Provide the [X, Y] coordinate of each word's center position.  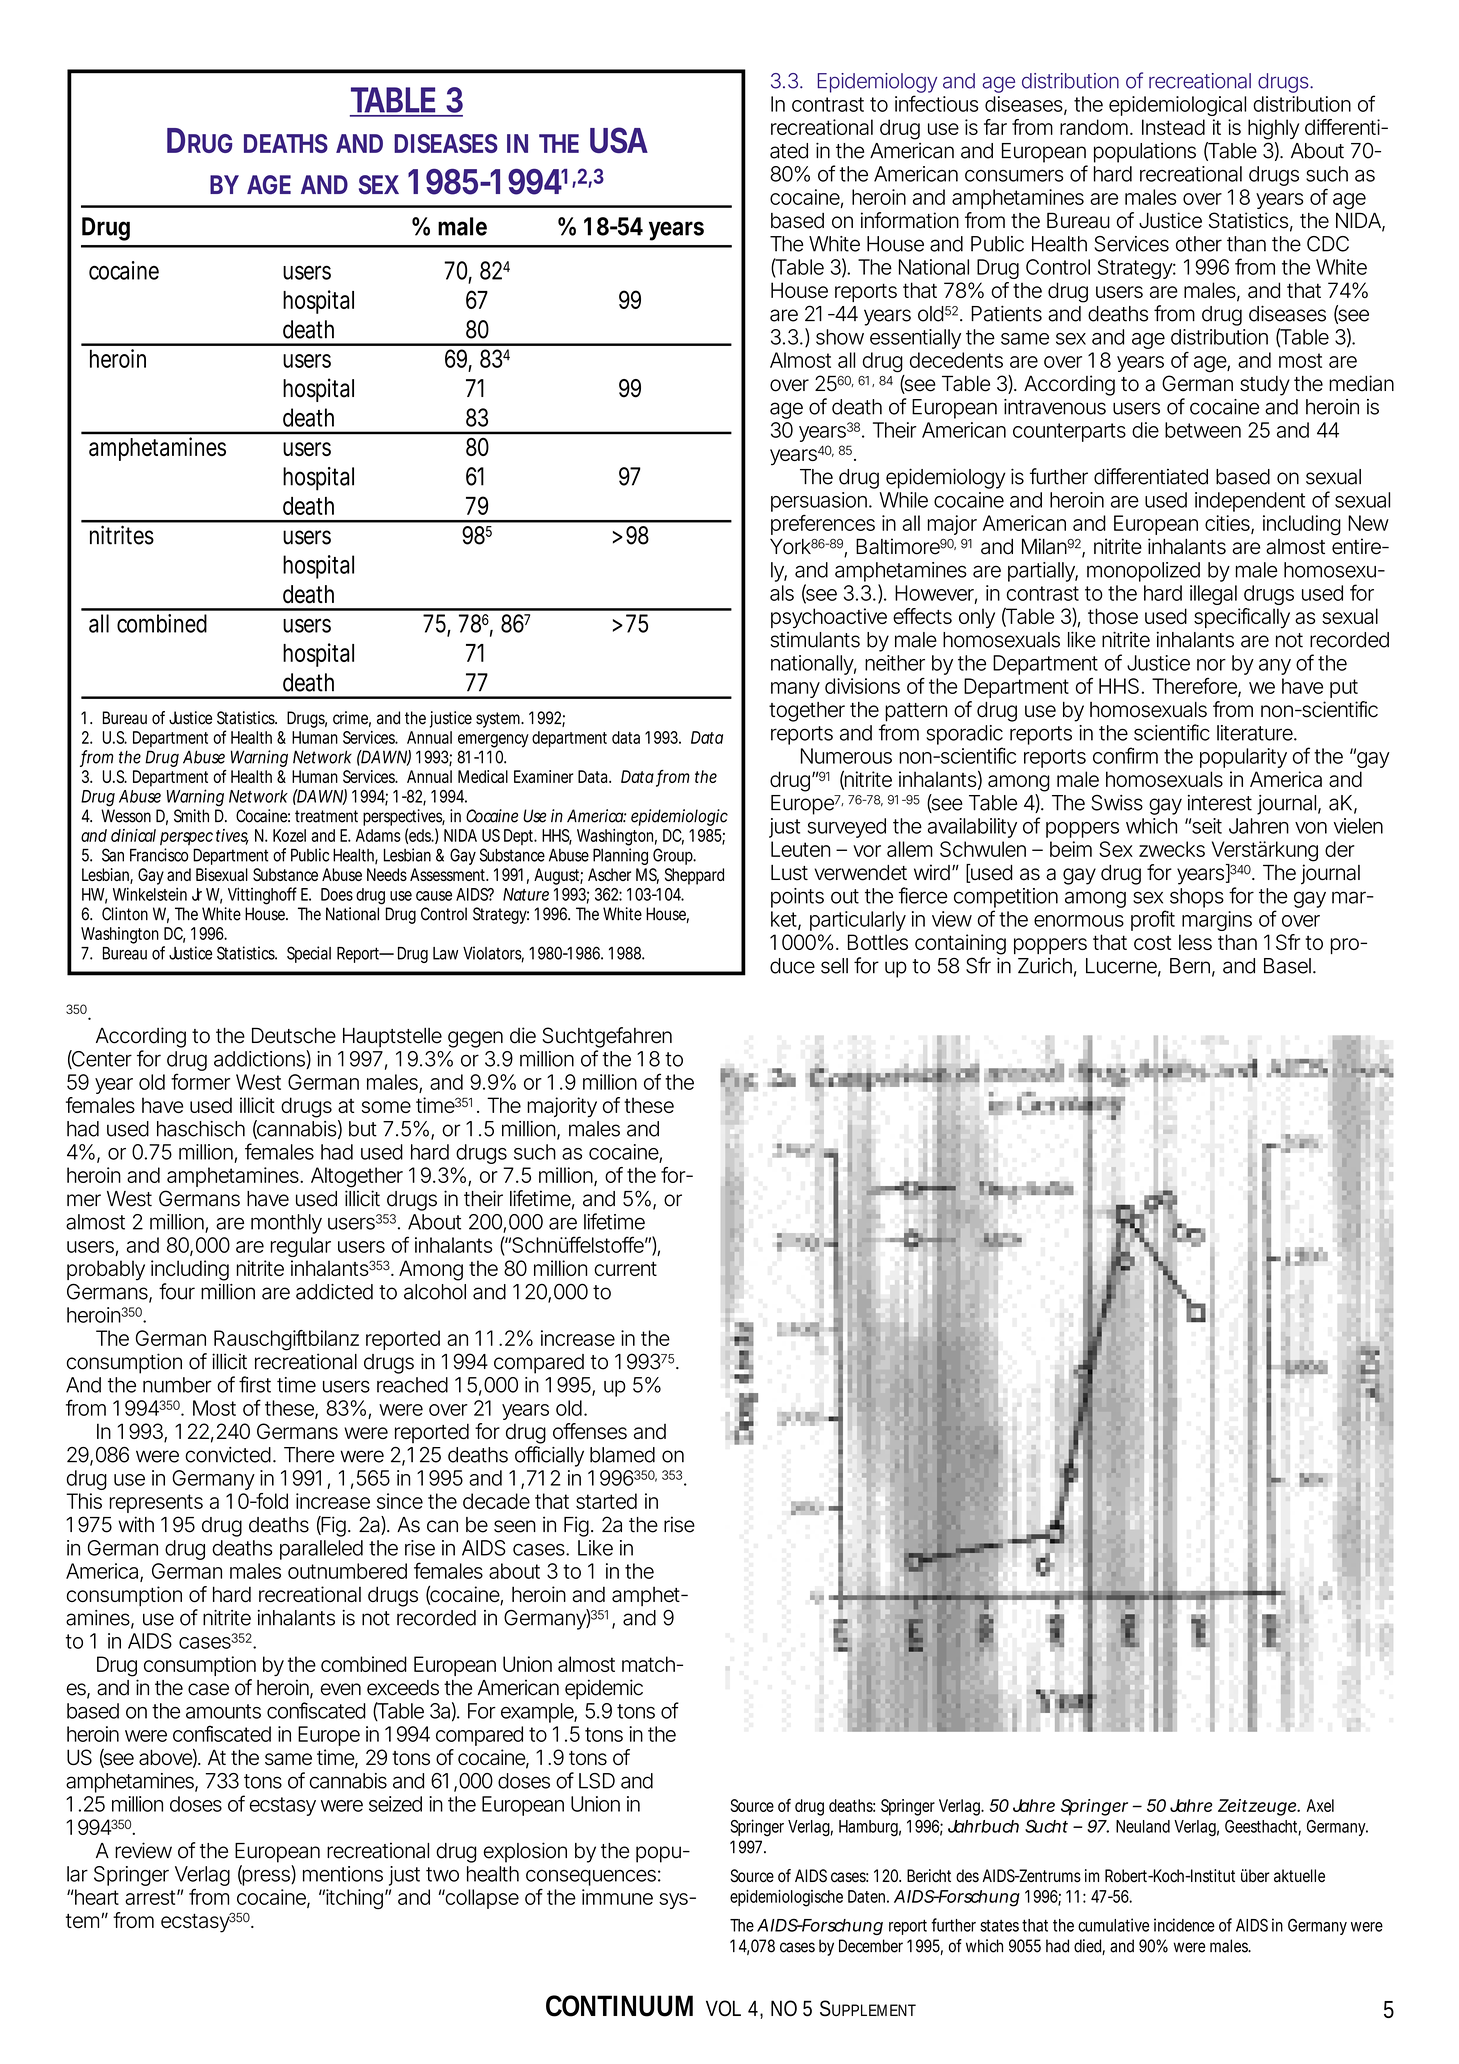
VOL [723, 2008]
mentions [343, 1874]
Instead [1173, 127]
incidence [1184, 1925]
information [910, 220]
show [840, 337]
